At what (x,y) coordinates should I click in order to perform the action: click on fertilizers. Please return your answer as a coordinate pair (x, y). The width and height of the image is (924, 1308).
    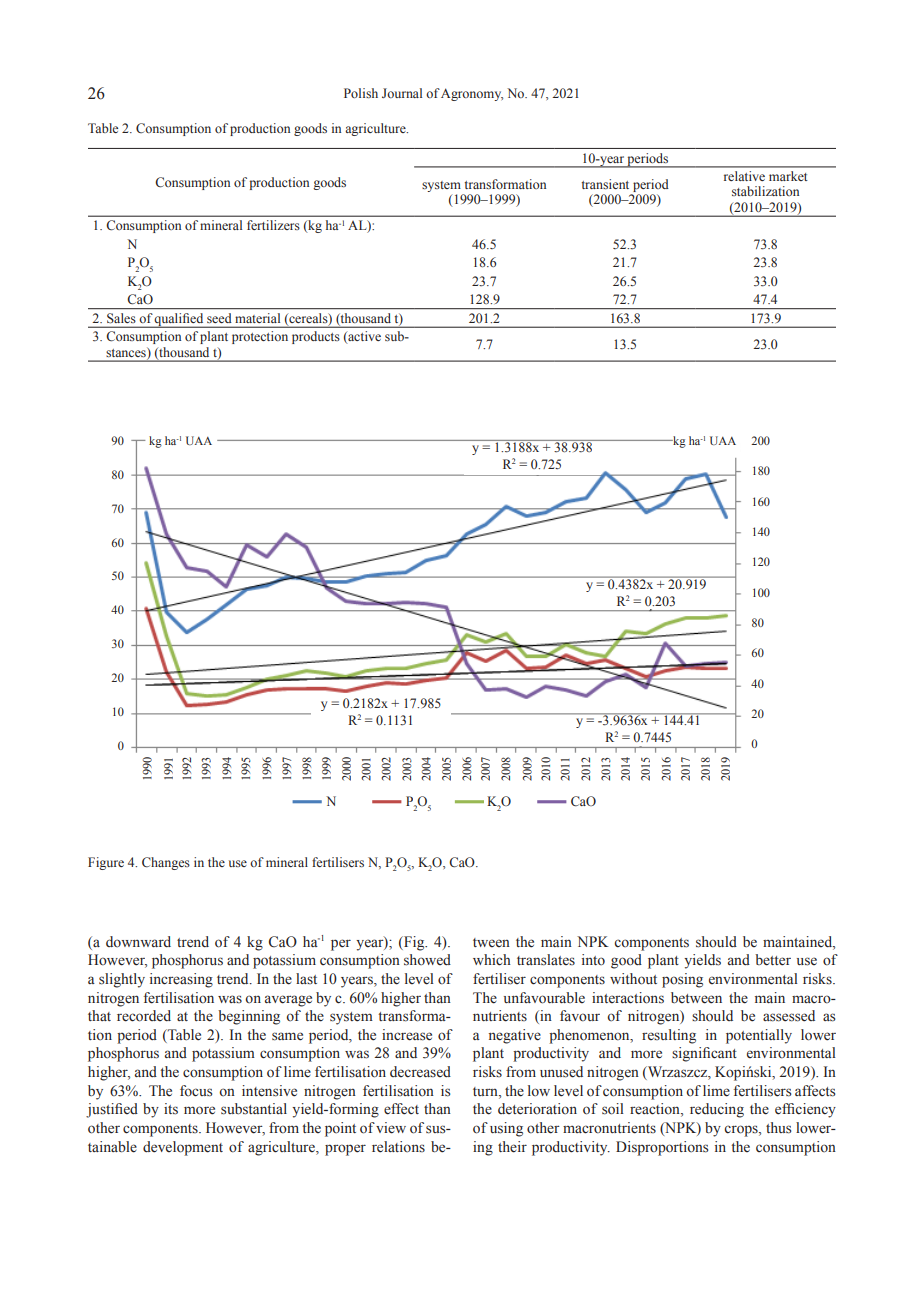
    Looking at the image, I should click on (273, 225).
